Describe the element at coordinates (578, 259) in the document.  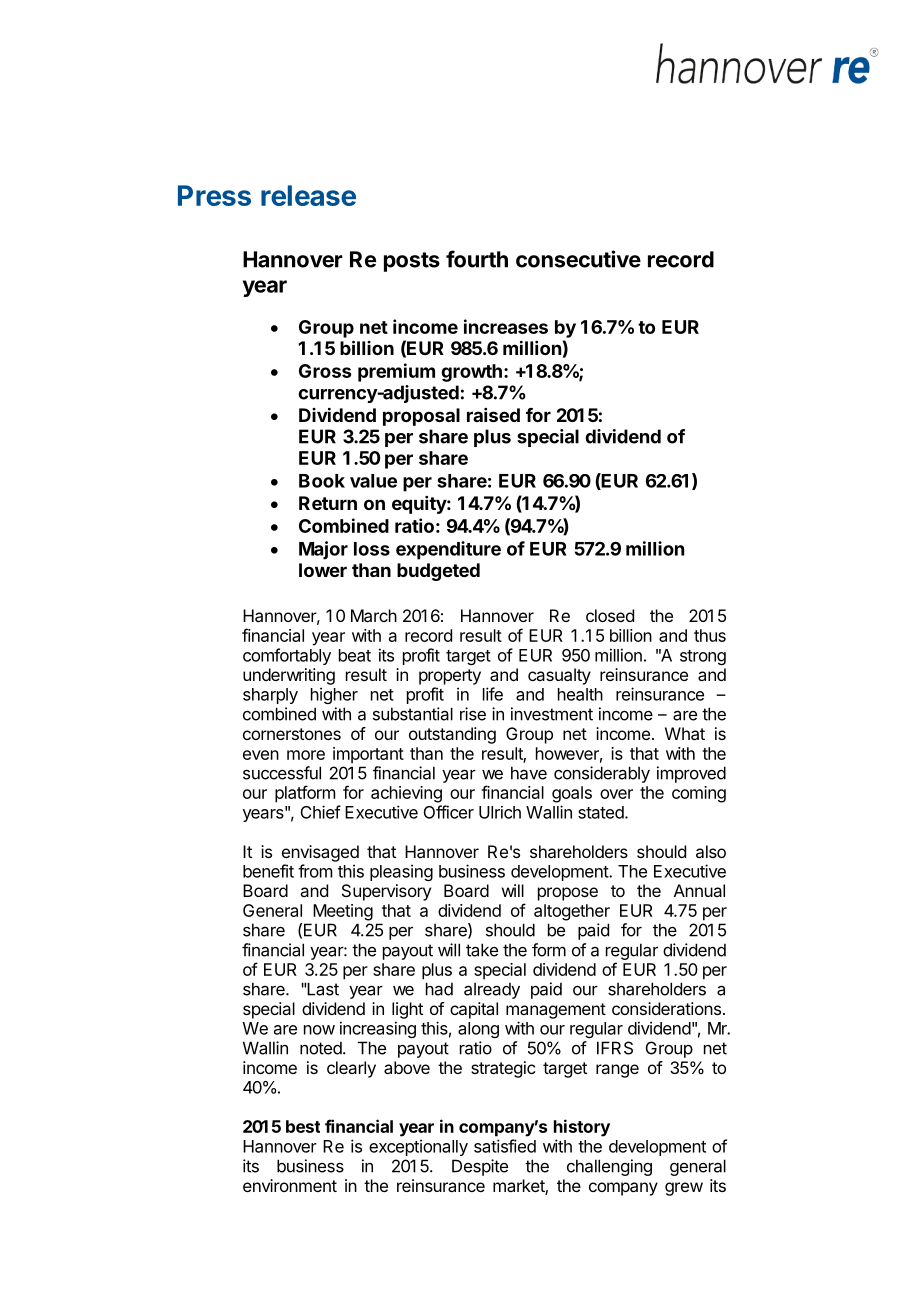
I see `consecutive` at that location.
